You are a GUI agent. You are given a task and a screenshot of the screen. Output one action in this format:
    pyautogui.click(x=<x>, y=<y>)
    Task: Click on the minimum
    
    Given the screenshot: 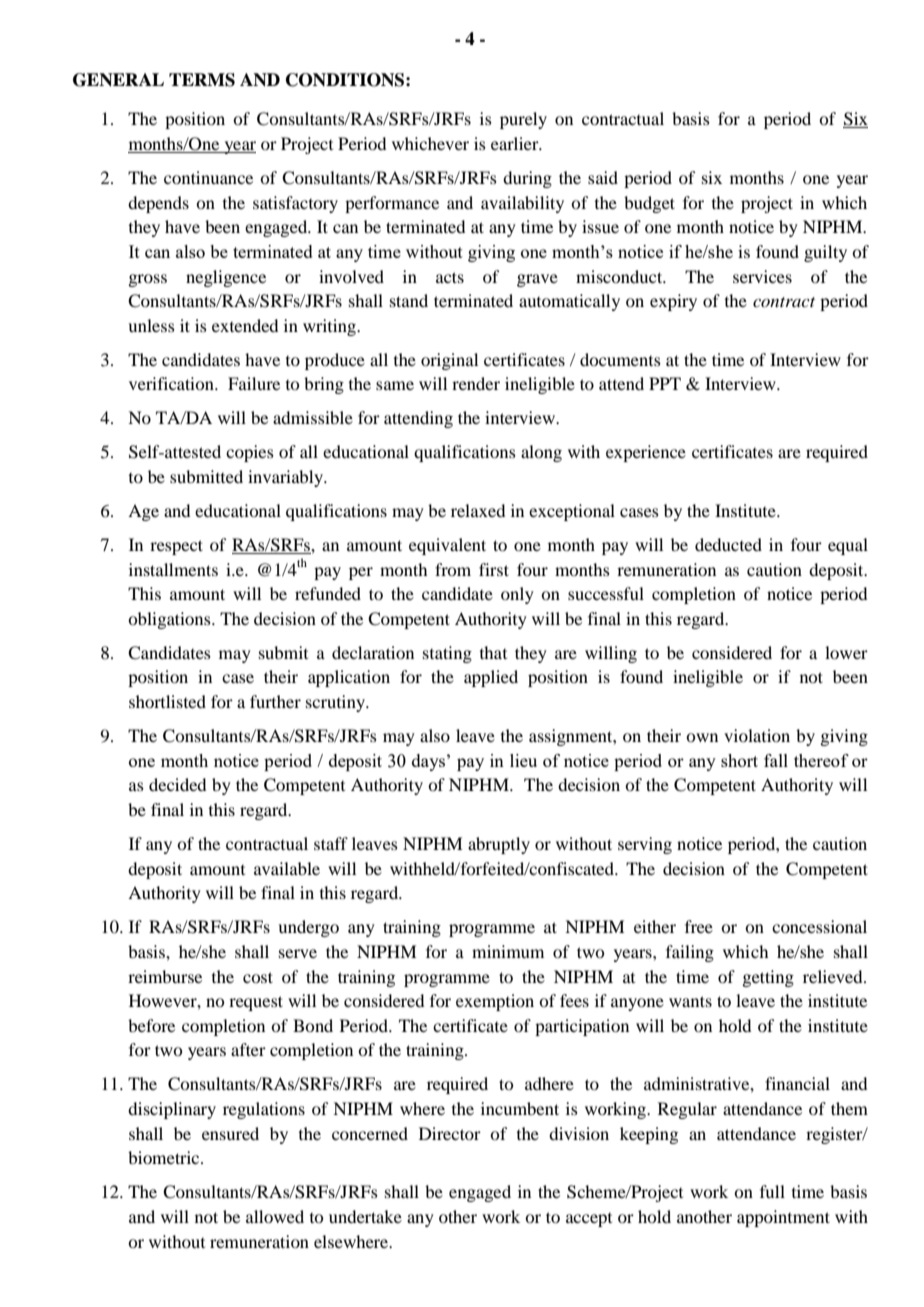 What is the action you would take?
    pyautogui.click(x=508, y=951)
